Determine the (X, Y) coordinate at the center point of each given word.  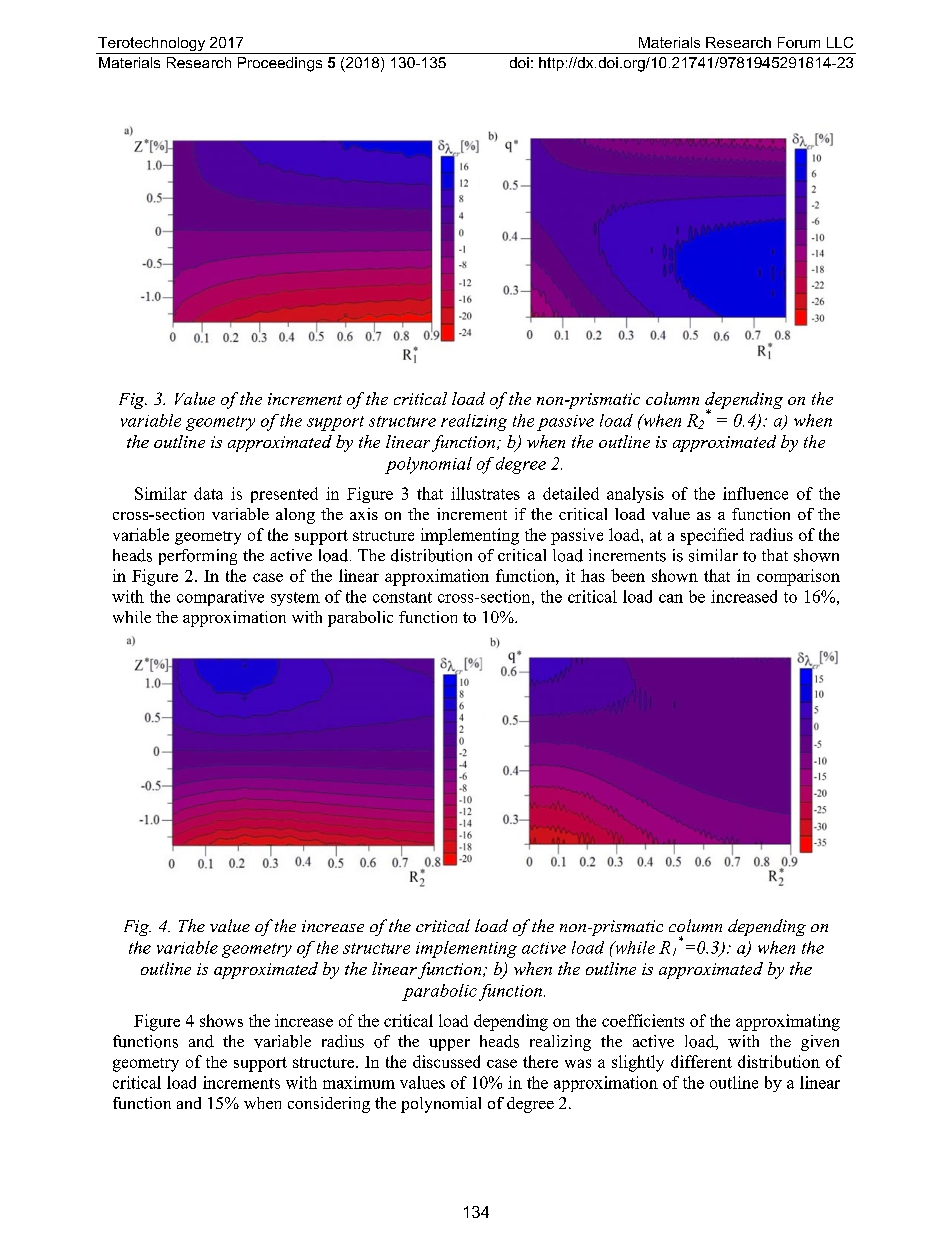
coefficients (643, 1020)
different (701, 1061)
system (295, 599)
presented (284, 495)
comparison (798, 577)
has (593, 575)
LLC (840, 42)
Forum (799, 42)
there (540, 1061)
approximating (788, 1022)
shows (221, 1020)
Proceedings (280, 64)
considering (329, 1105)
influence (755, 493)
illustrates (485, 493)
